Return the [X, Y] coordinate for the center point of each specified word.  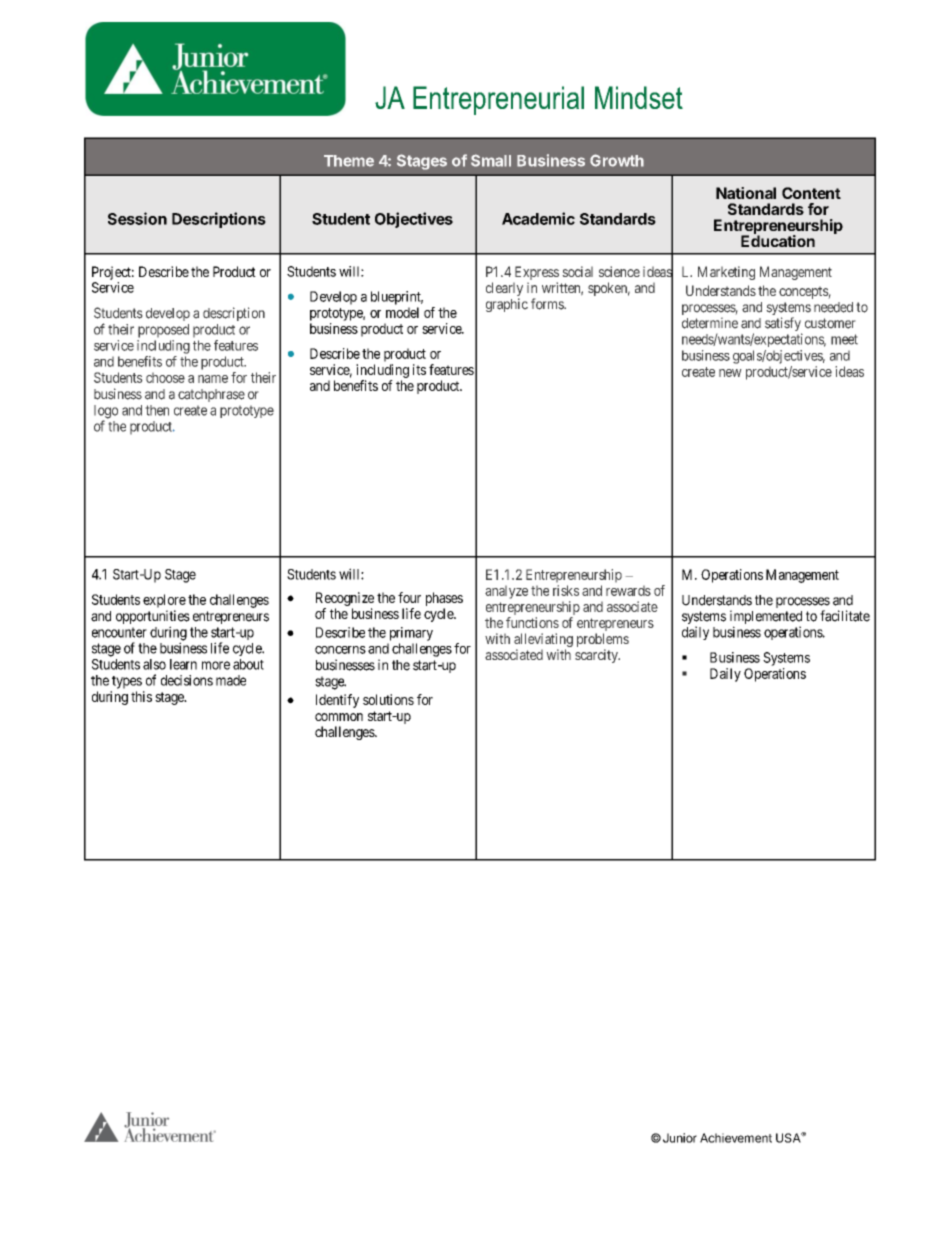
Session [137, 218]
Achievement [736, 1138]
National [746, 193]
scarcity [597, 656]
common [339, 717]
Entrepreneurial [498, 100]
